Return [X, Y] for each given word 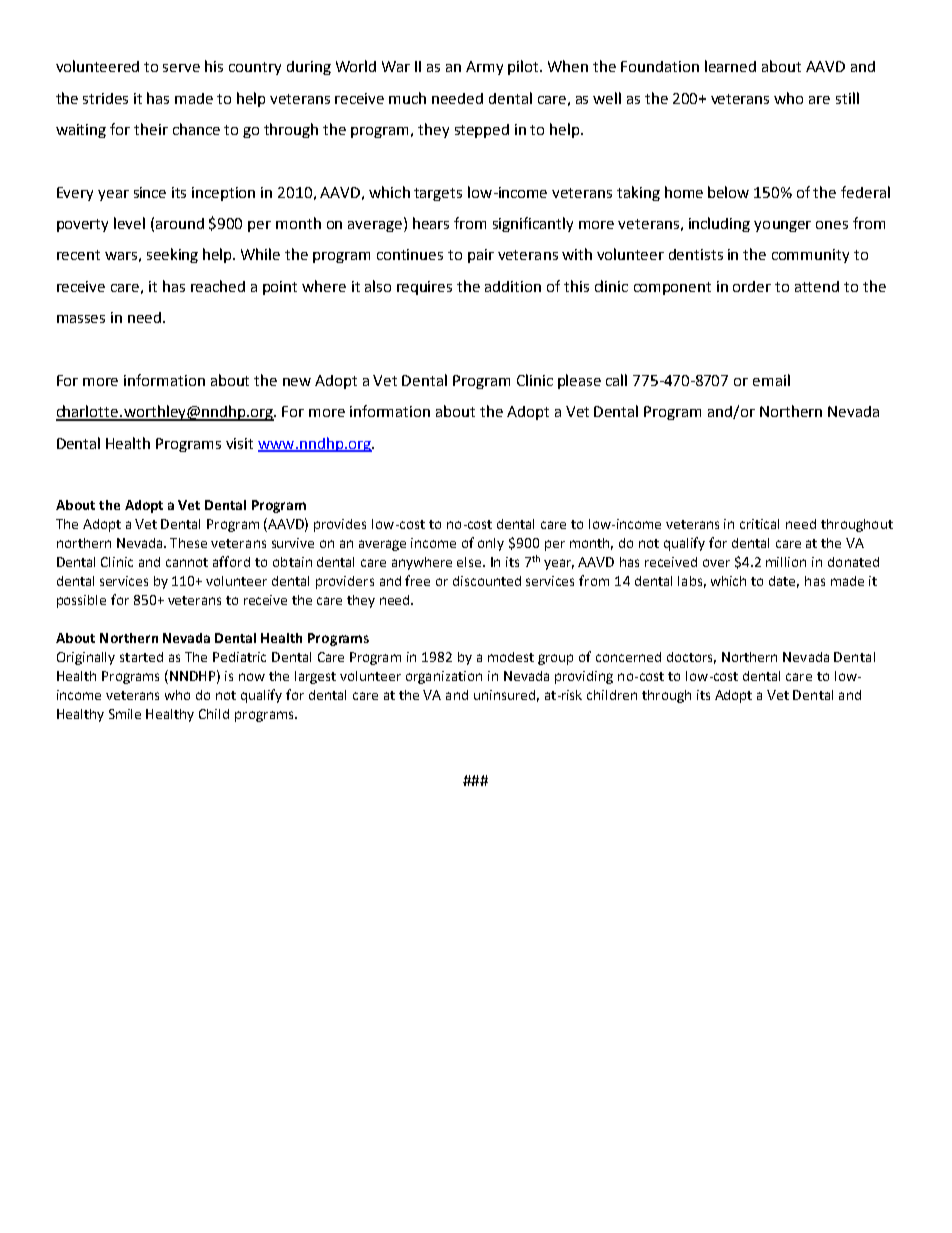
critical [759, 524]
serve [181, 68]
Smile [125, 714]
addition [513, 286]
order [752, 286]
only [491, 544]
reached [218, 286]
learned [730, 66]
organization [444, 677]
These [188, 543]
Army [484, 68]
